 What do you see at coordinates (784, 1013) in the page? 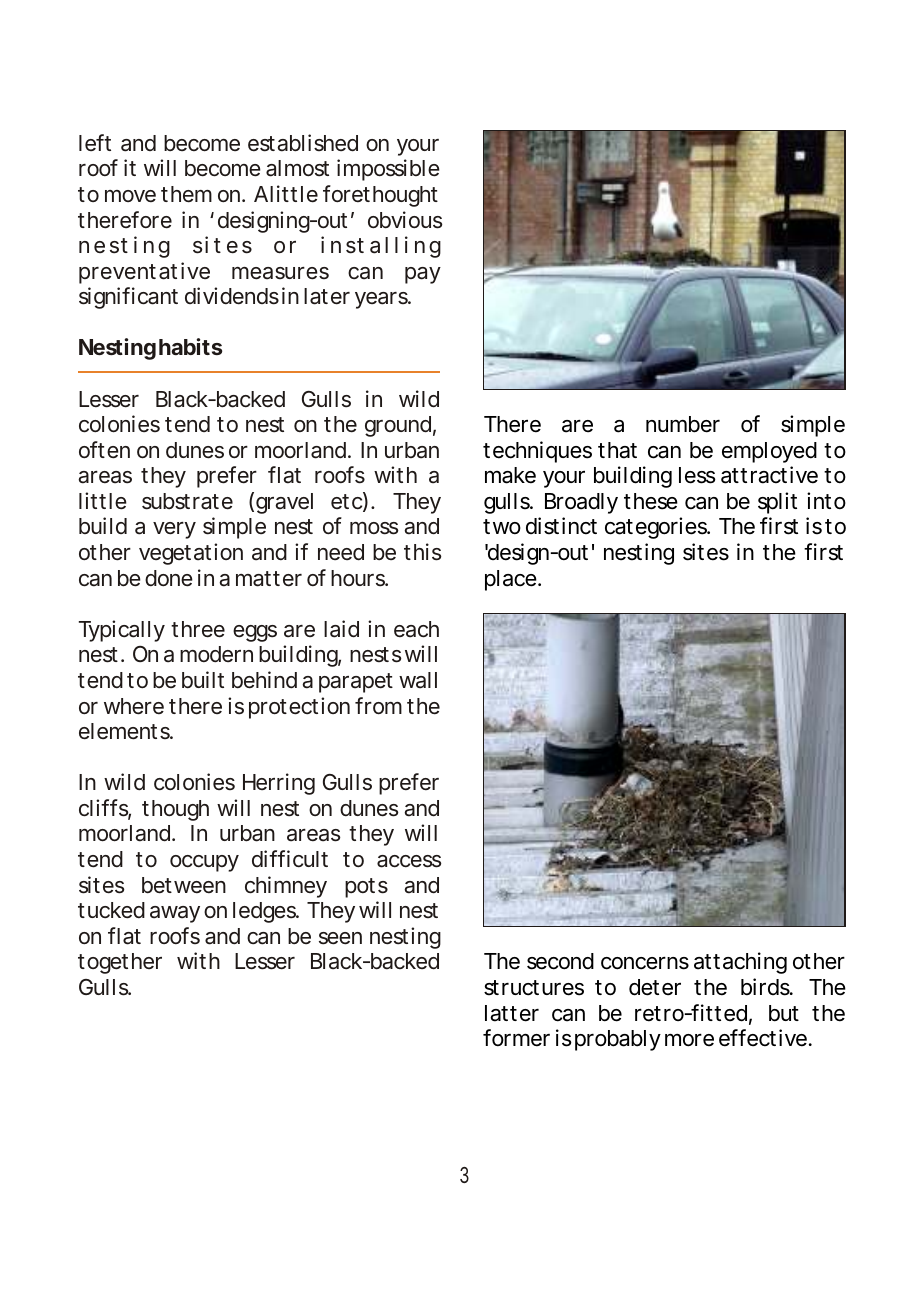
I see `but` at bounding box center [784, 1013].
